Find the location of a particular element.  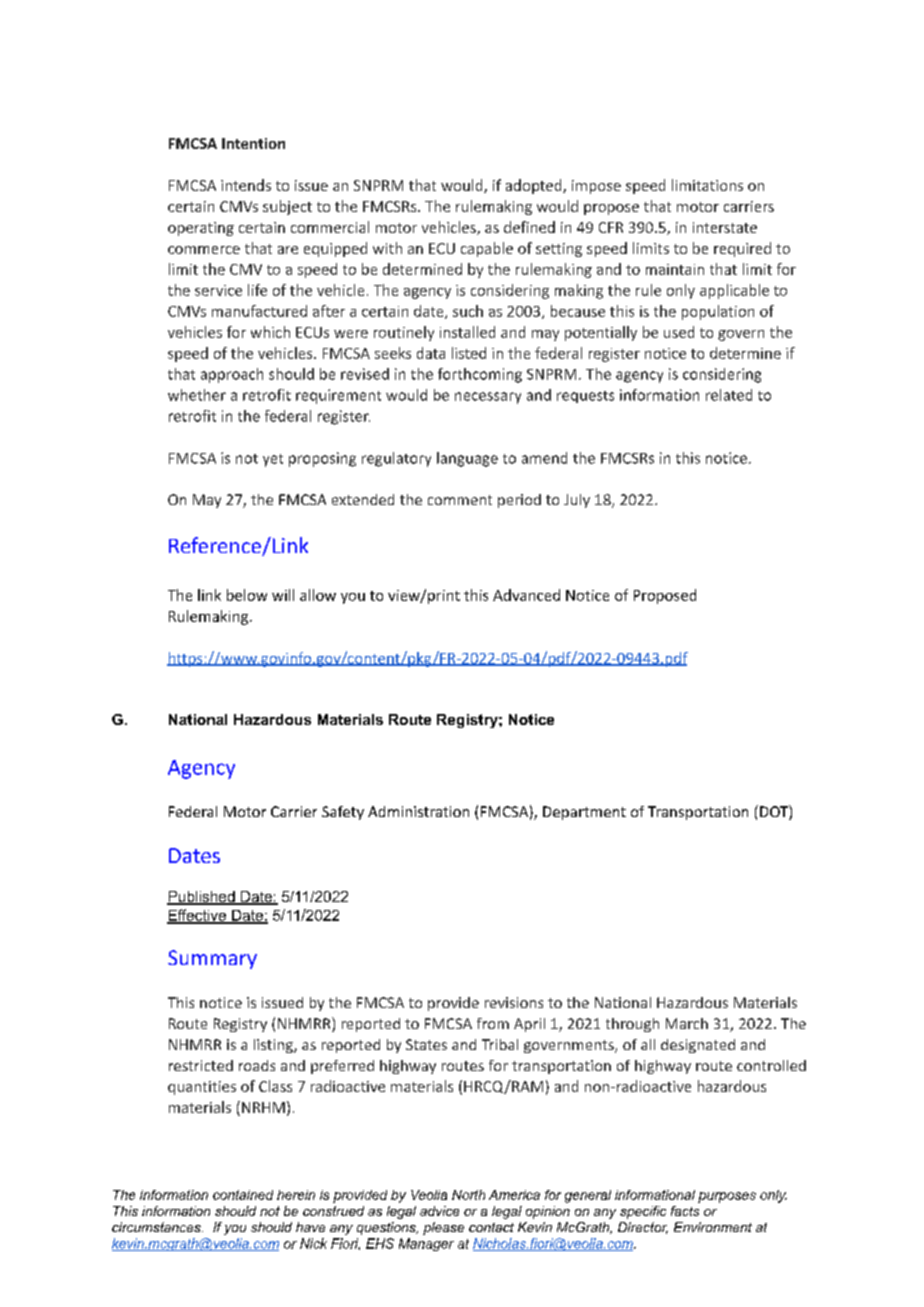

Administration is located at coordinates (418, 811).
